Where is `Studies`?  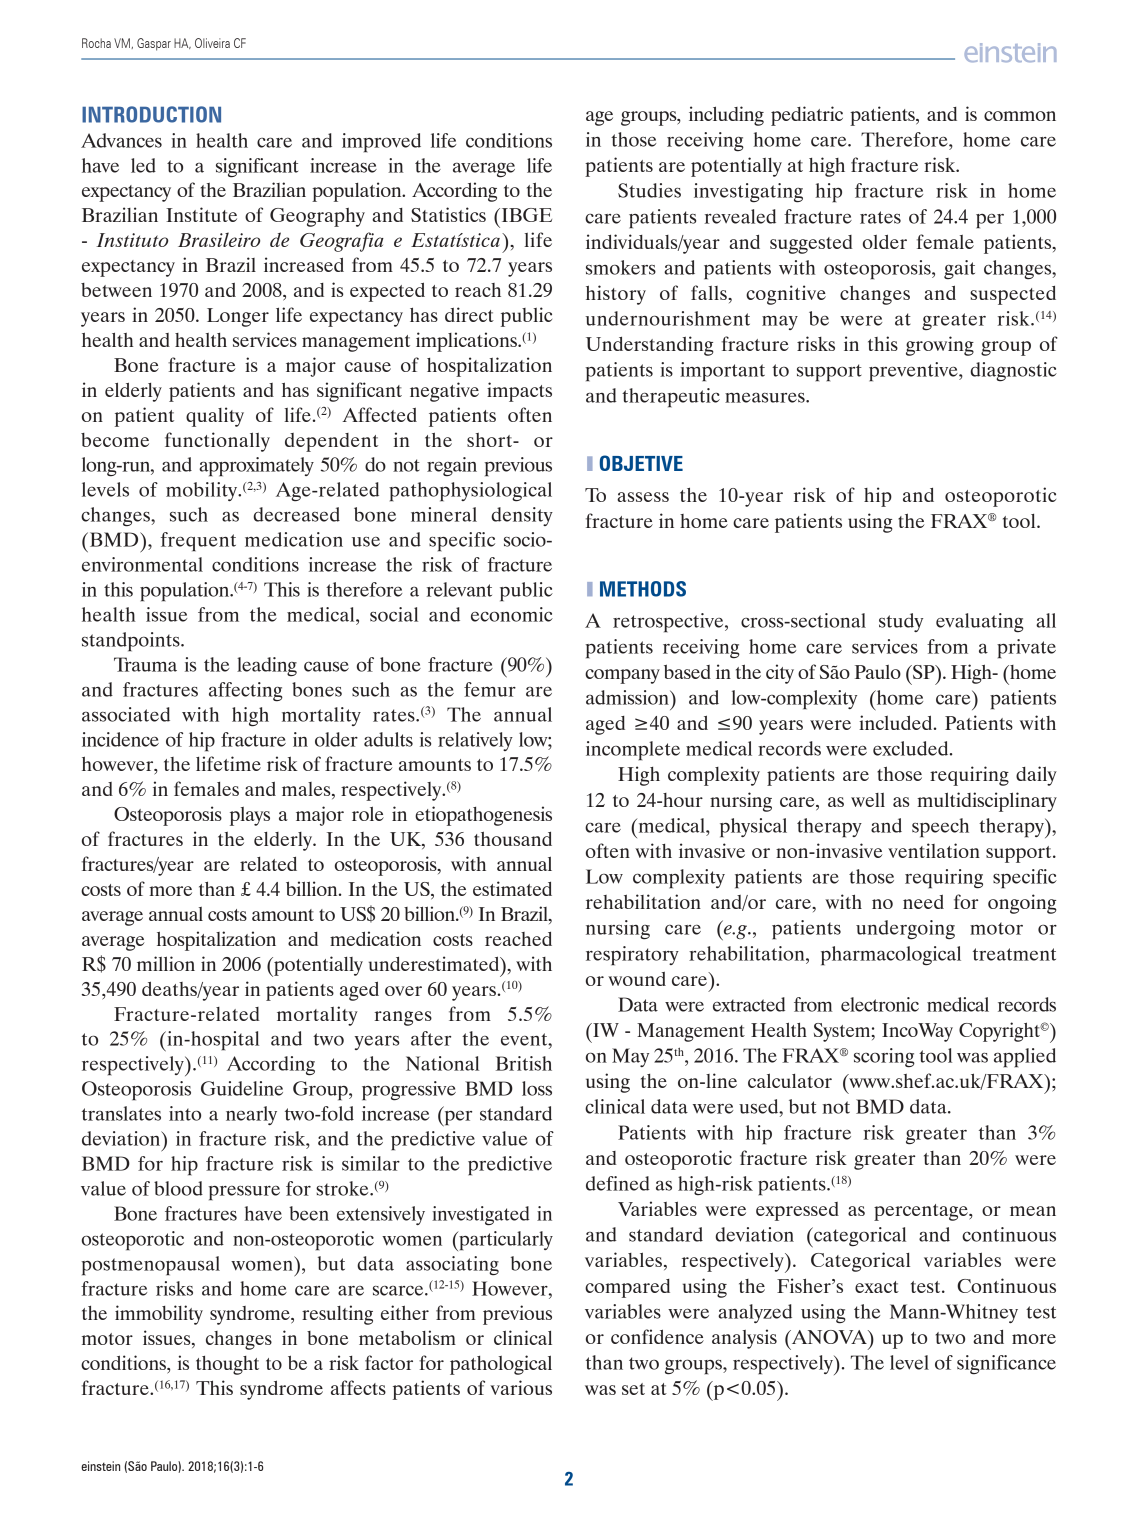
Studies is located at coordinates (649, 190).
